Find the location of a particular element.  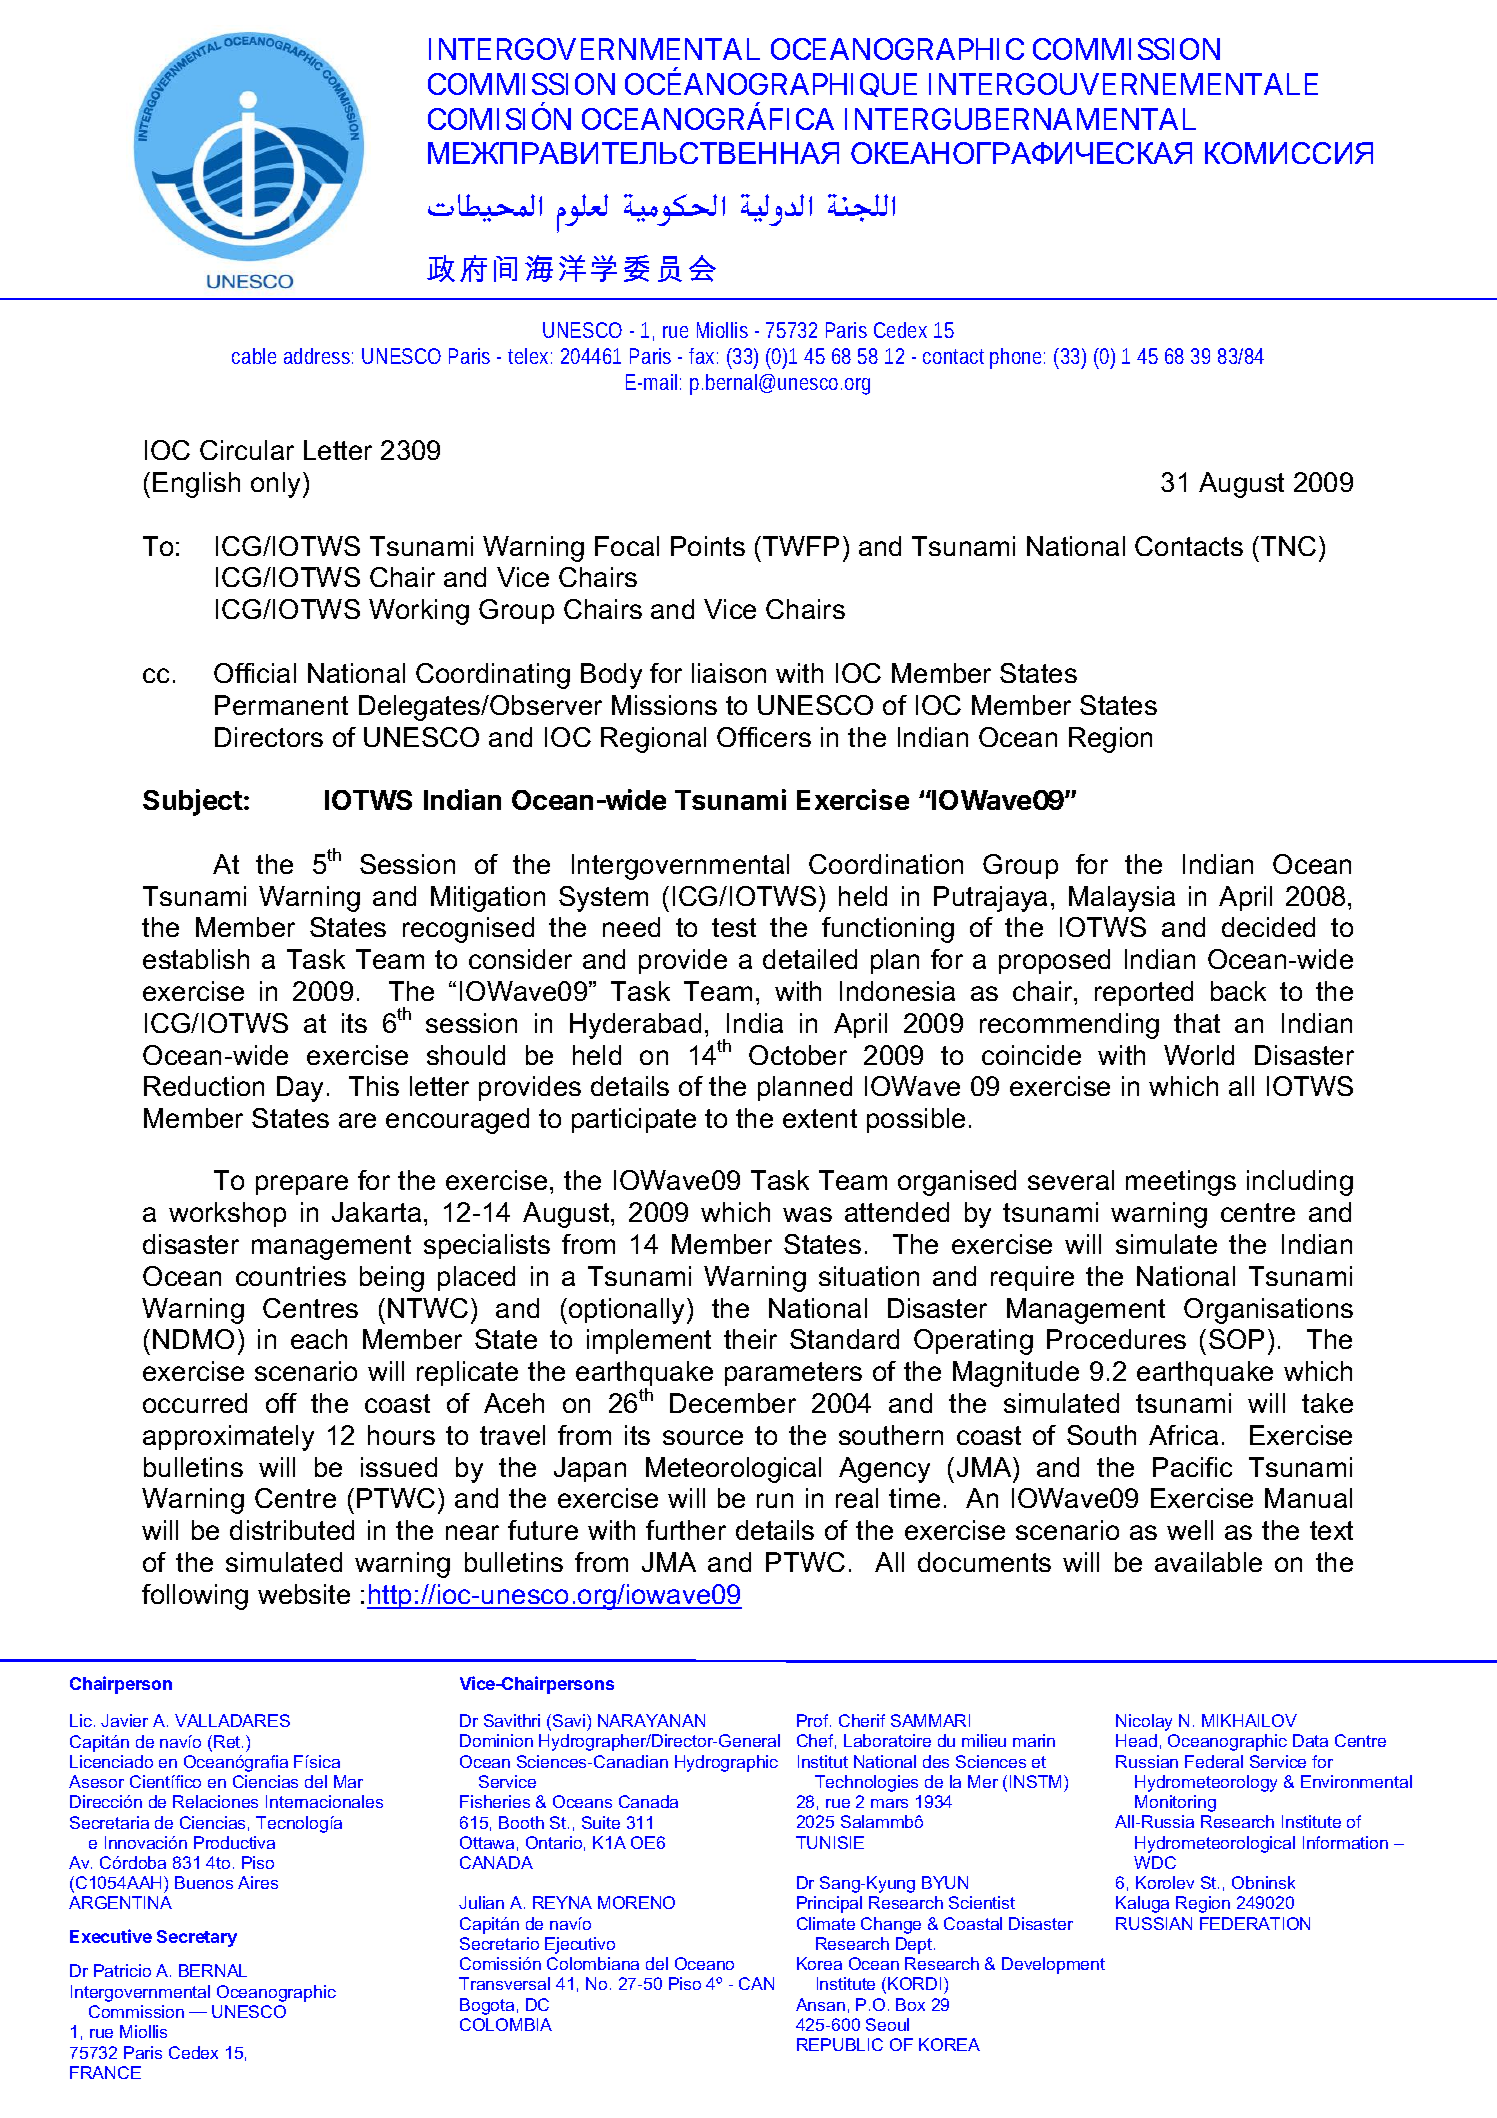

Malaysia is located at coordinates (1122, 899).
